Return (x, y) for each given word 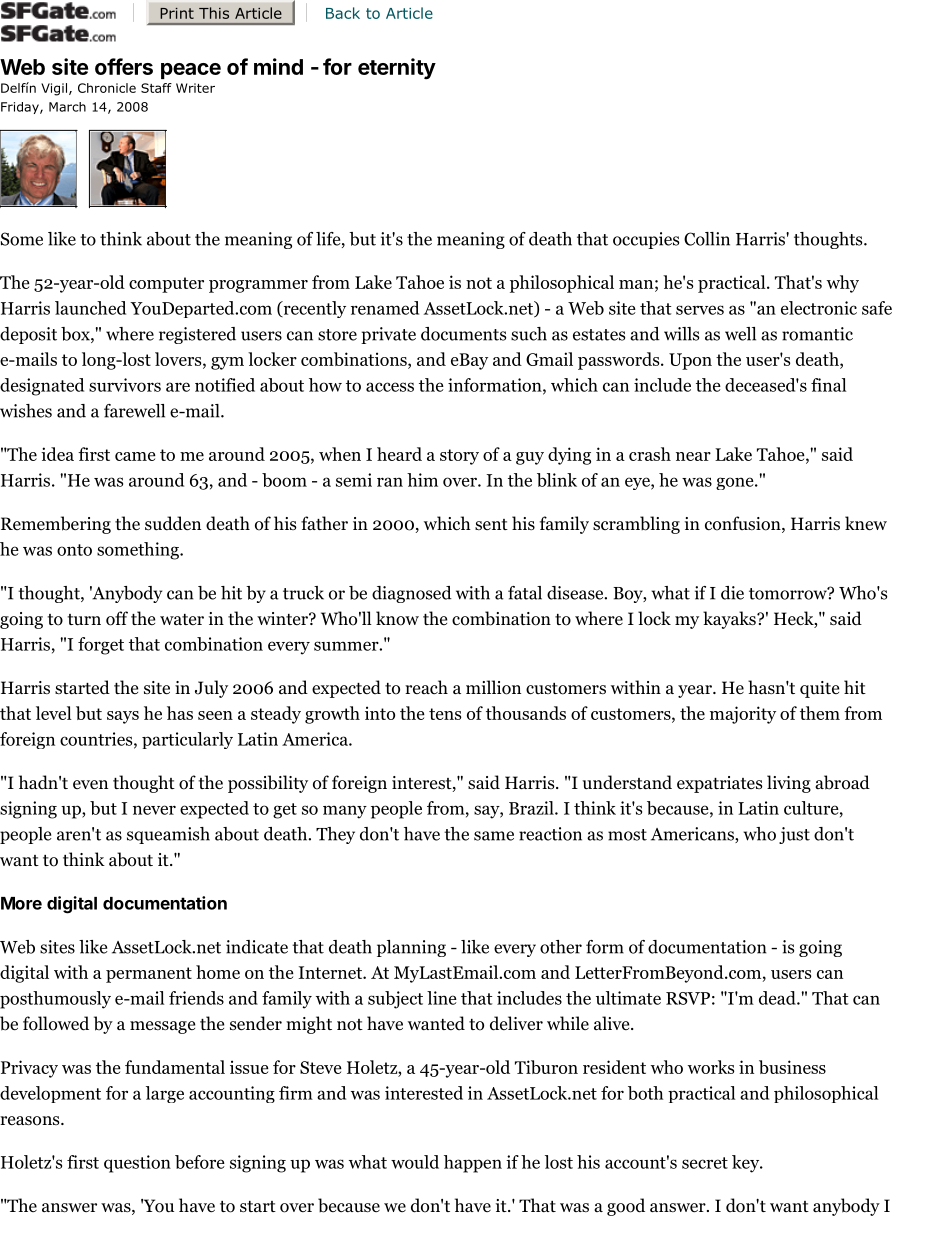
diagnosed (412, 594)
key (747, 1164)
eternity (397, 68)
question (137, 1164)
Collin (707, 239)
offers (124, 66)
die (732, 593)
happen (473, 1164)
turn (84, 620)
